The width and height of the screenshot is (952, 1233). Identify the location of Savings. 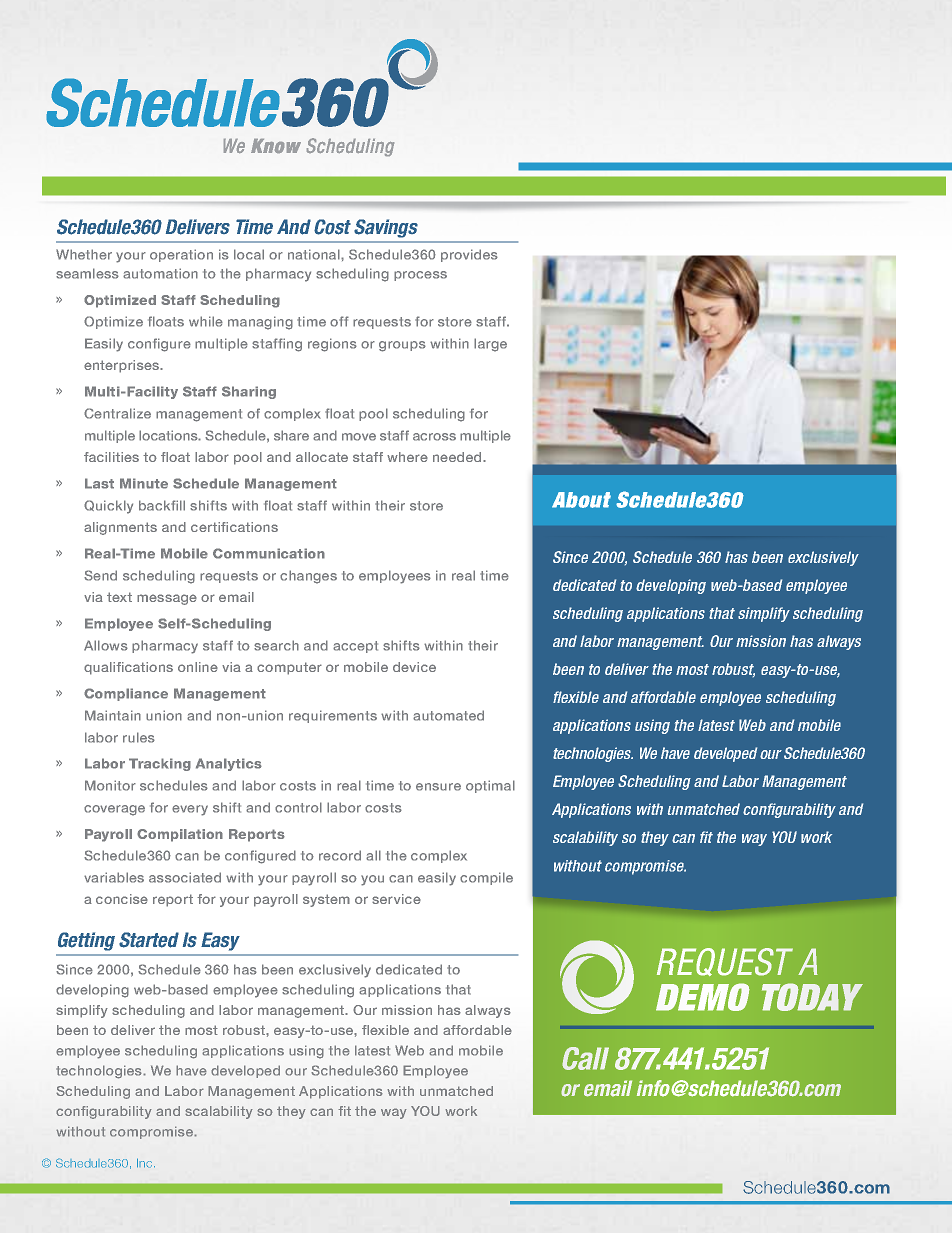
(386, 228).
